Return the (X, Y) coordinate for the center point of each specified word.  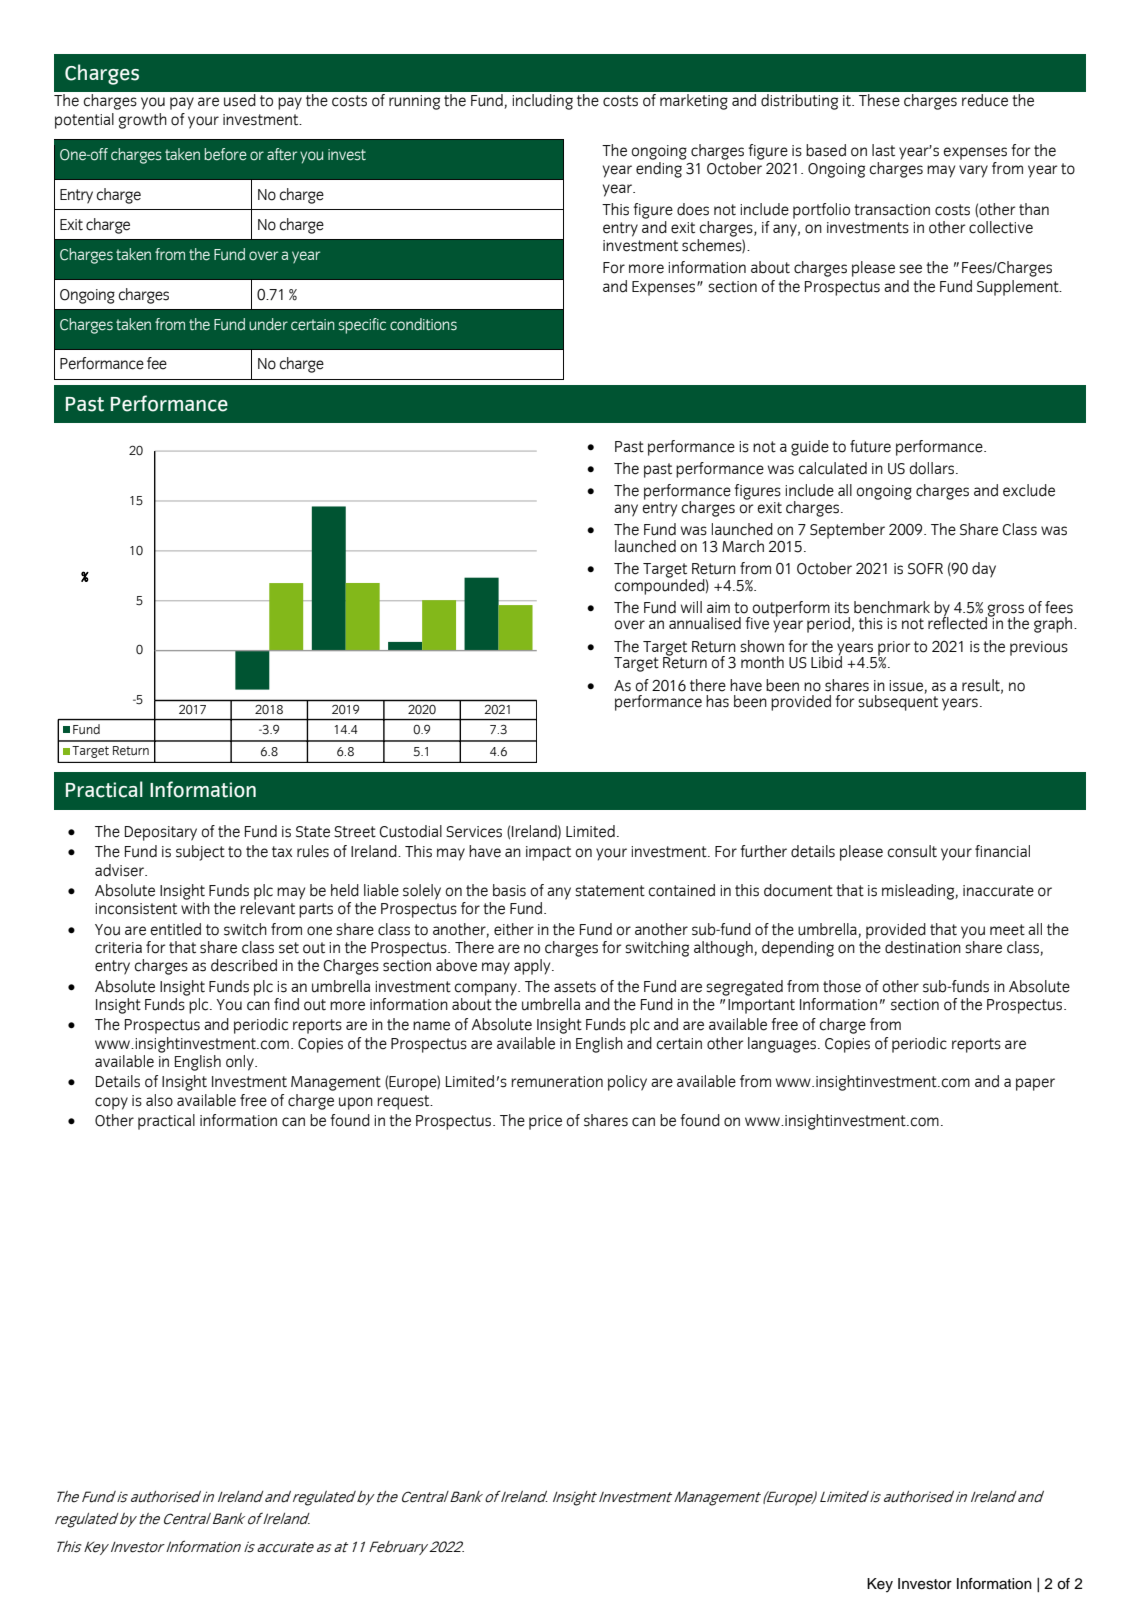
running (414, 102)
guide (810, 448)
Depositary (161, 833)
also (159, 1100)
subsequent (898, 702)
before (225, 154)
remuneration (557, 1082)
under (268, 324)
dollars (933, 468)
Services (474, 832)
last (883, 150)
